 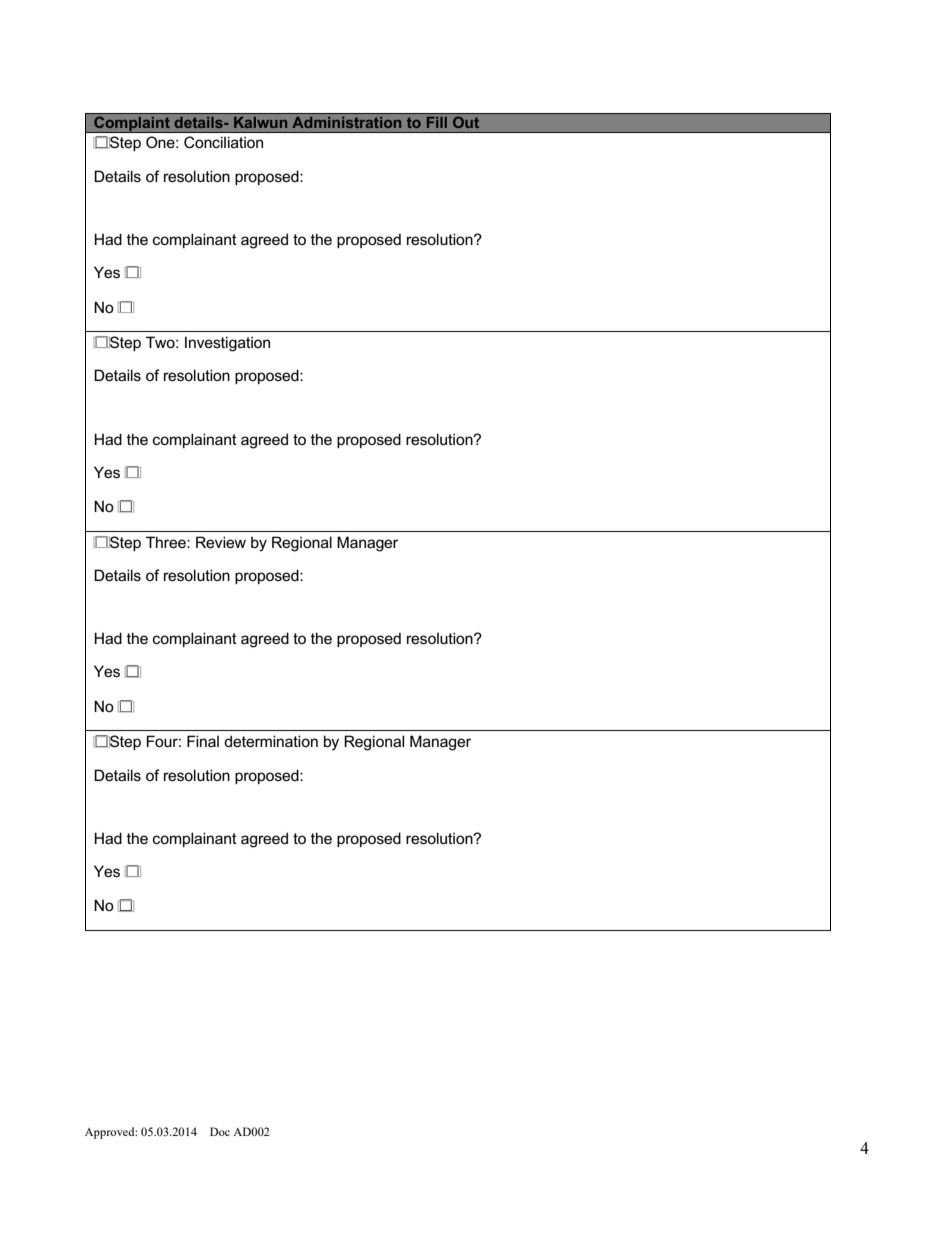 What do you see at coordinates (203, 741) in the screenshot?
I see `Final` at bounding box center [203, 741].
